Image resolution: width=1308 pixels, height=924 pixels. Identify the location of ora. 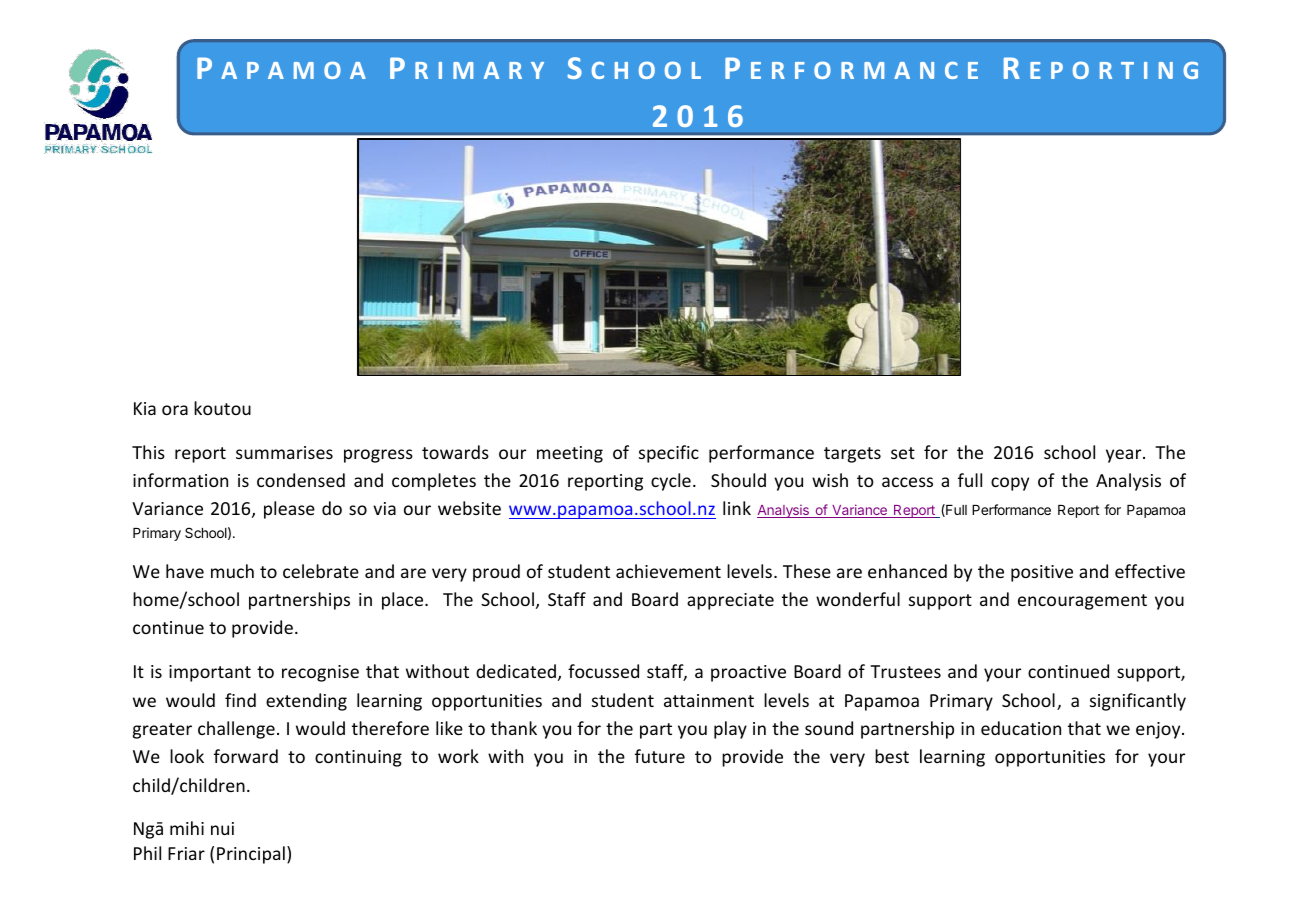
(175, 410).
